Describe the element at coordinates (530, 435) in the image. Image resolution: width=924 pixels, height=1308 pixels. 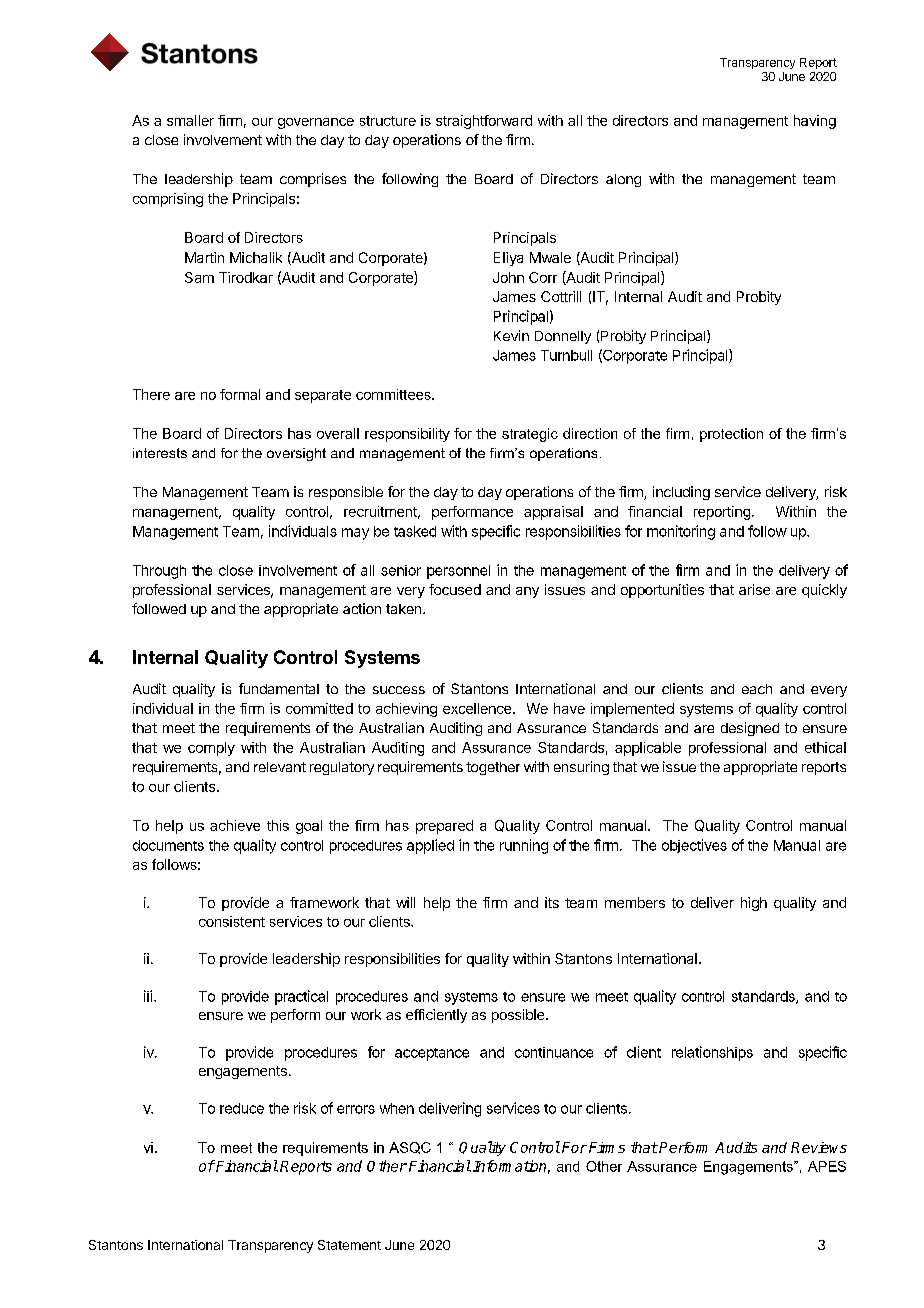
I see `strategic` at that location.
